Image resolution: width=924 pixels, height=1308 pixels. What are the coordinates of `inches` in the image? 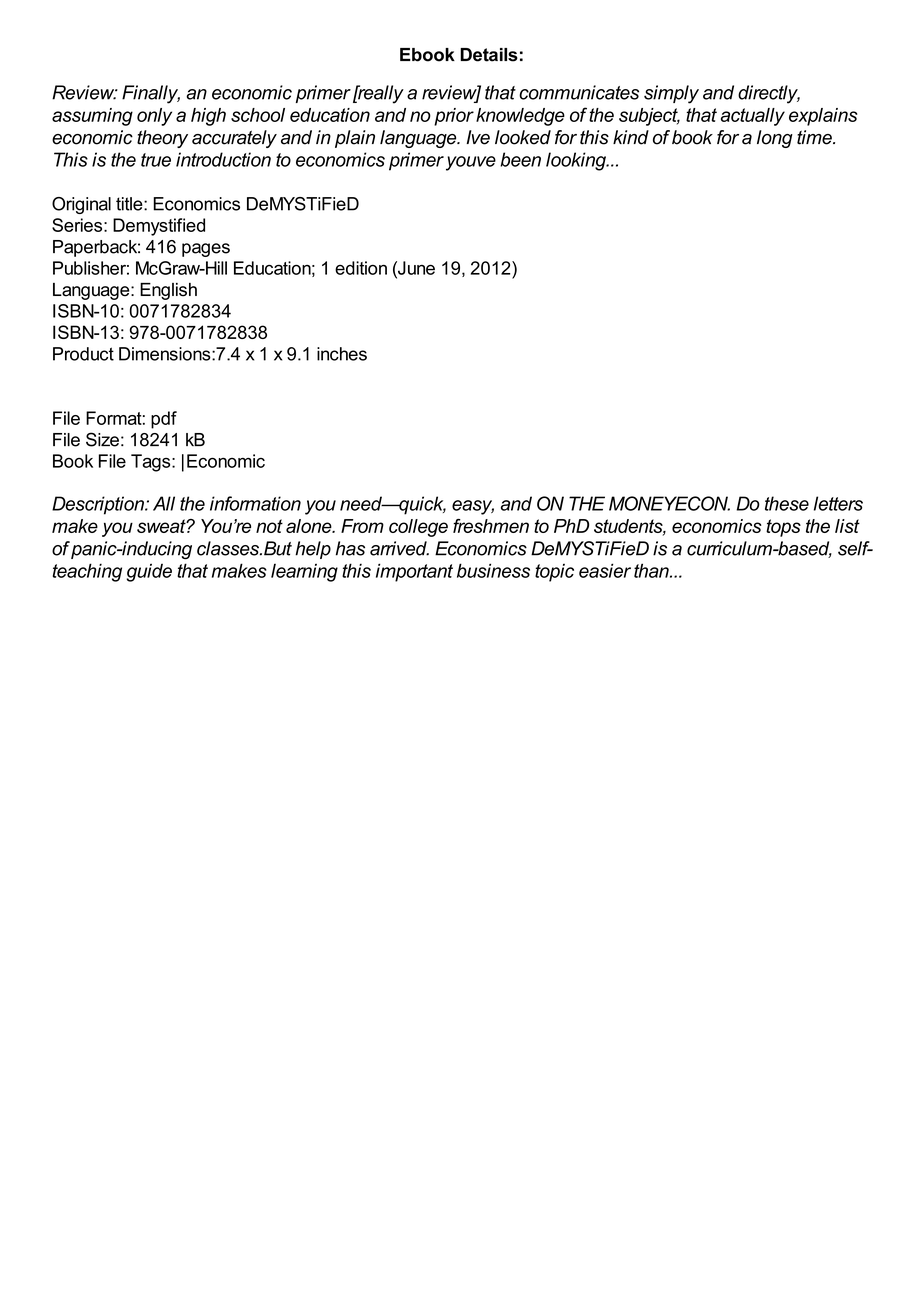 It's located at (342, 354).
